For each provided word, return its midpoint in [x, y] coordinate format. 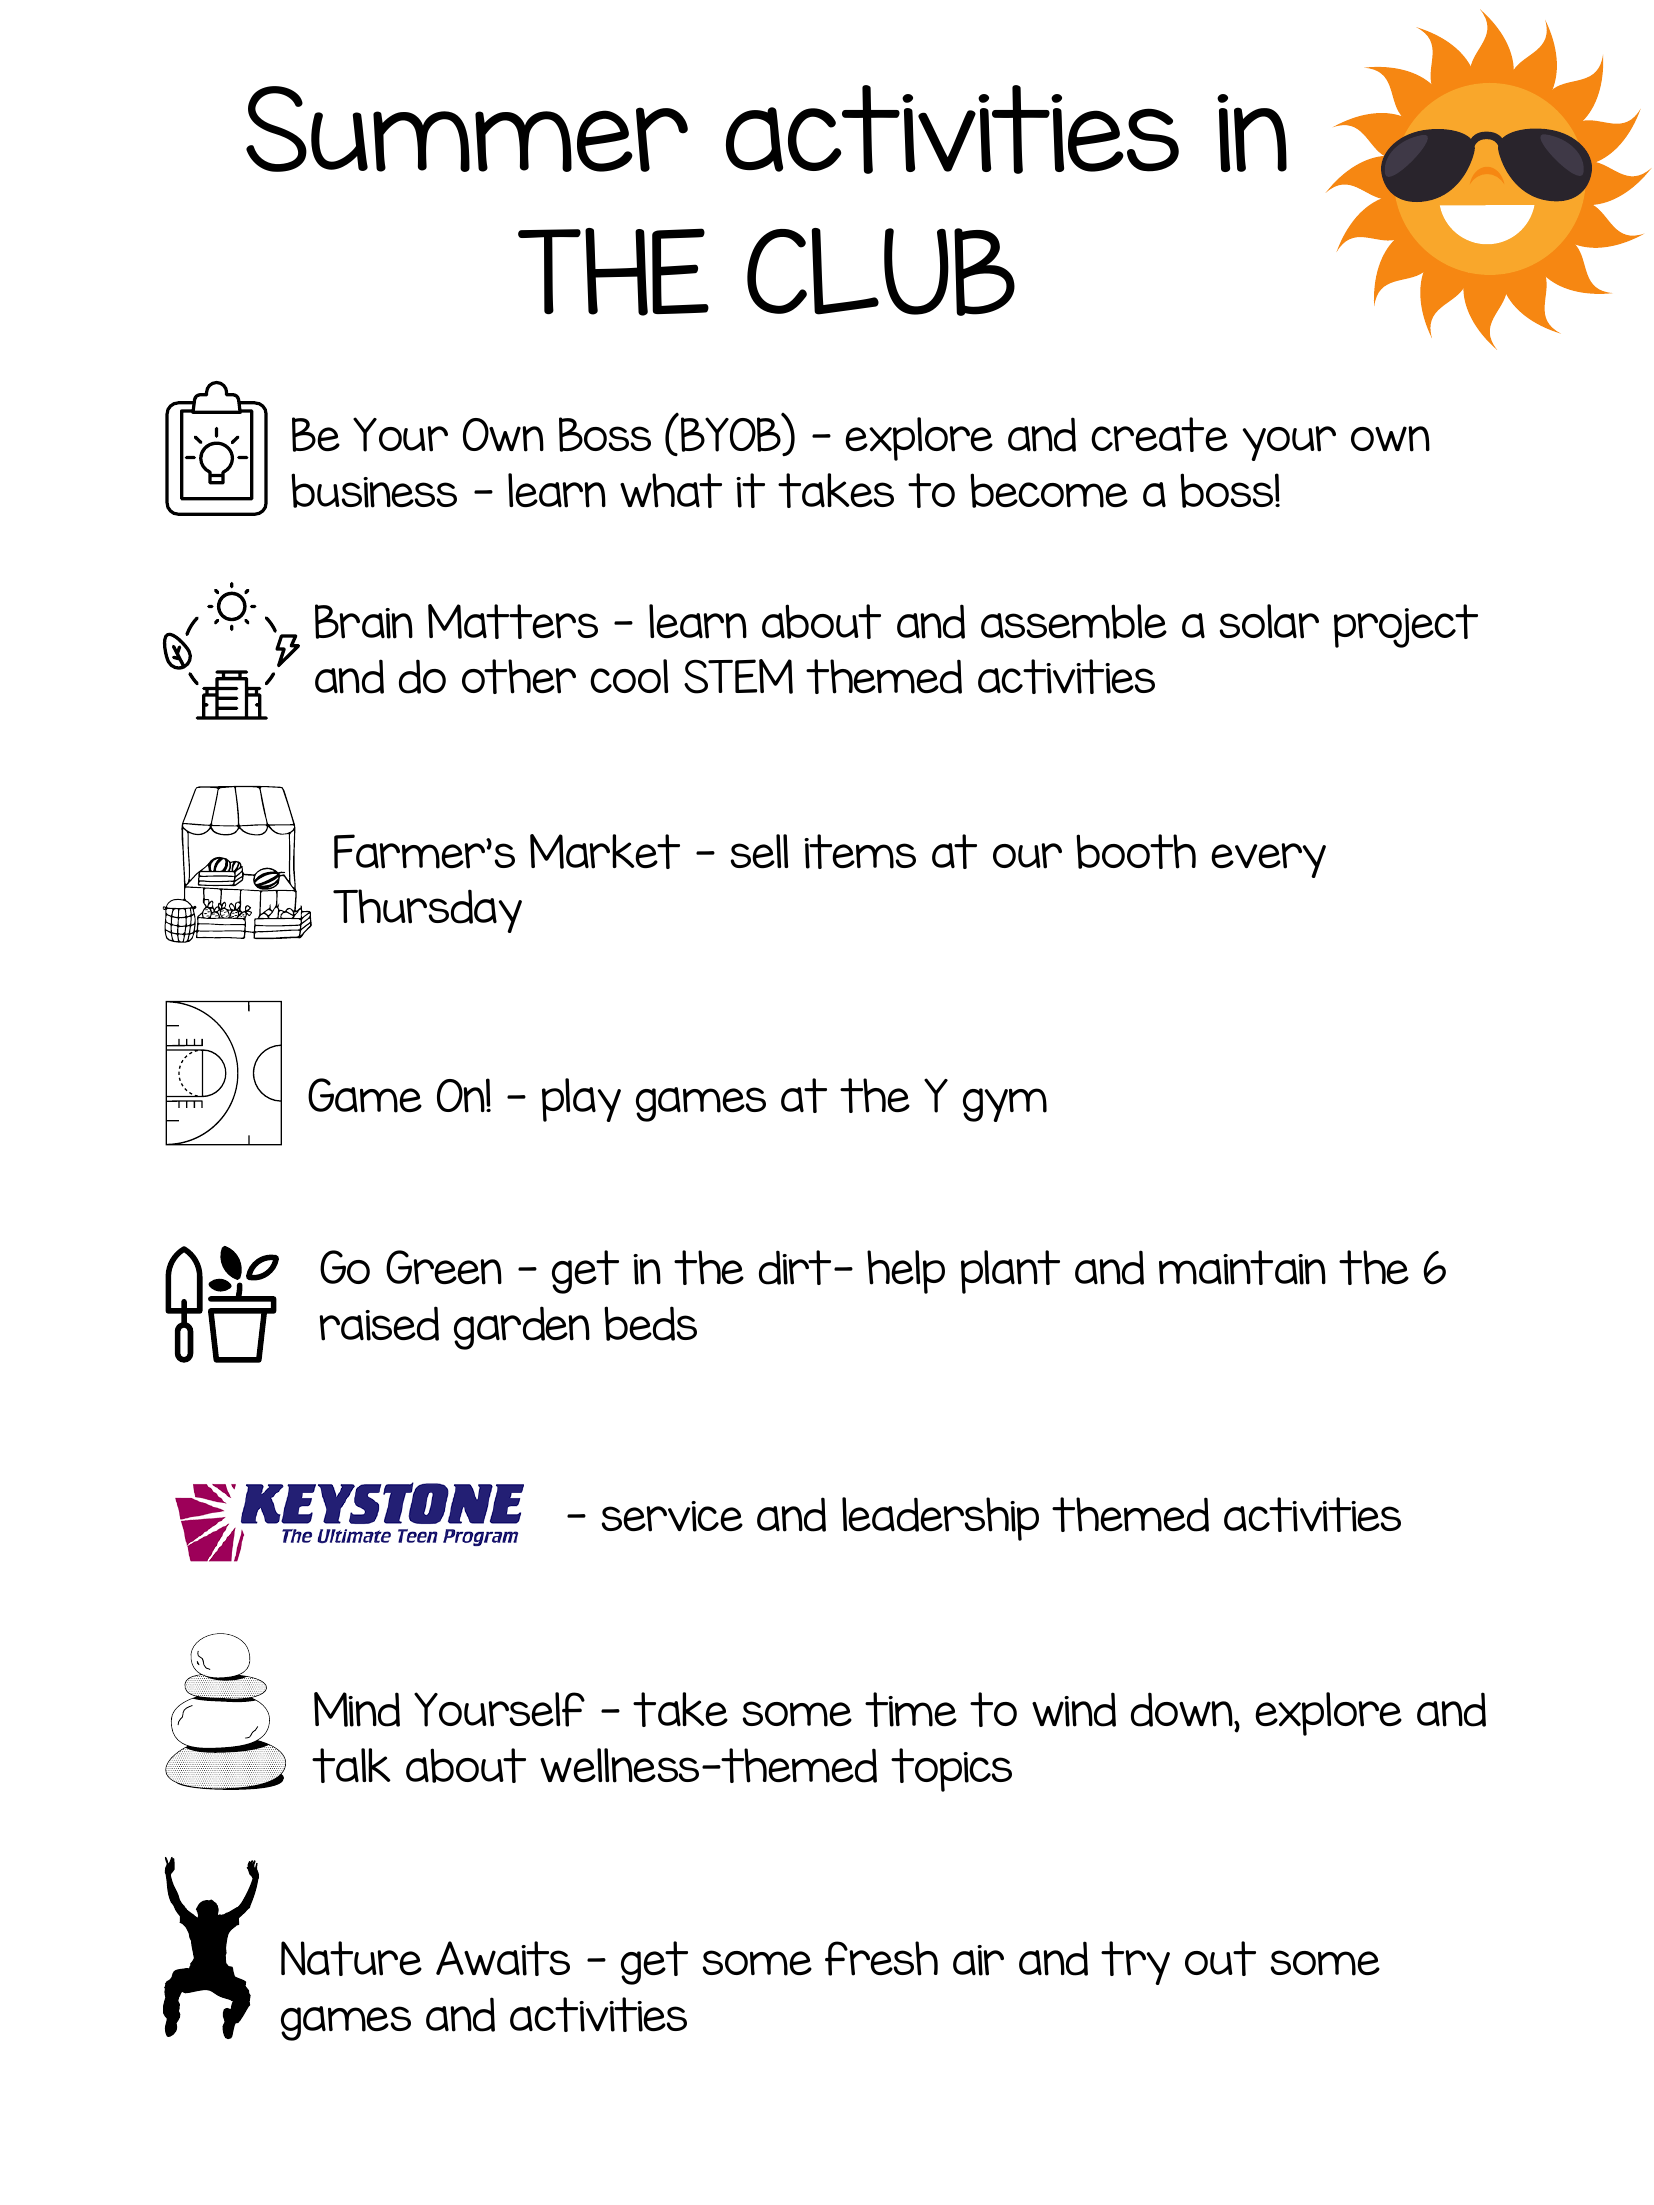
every [1268, 860]
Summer [467, 129]
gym [1005, 1105]
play [581, 1100]
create [1159, 434]
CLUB [881, 272]
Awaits [503, 1958]
